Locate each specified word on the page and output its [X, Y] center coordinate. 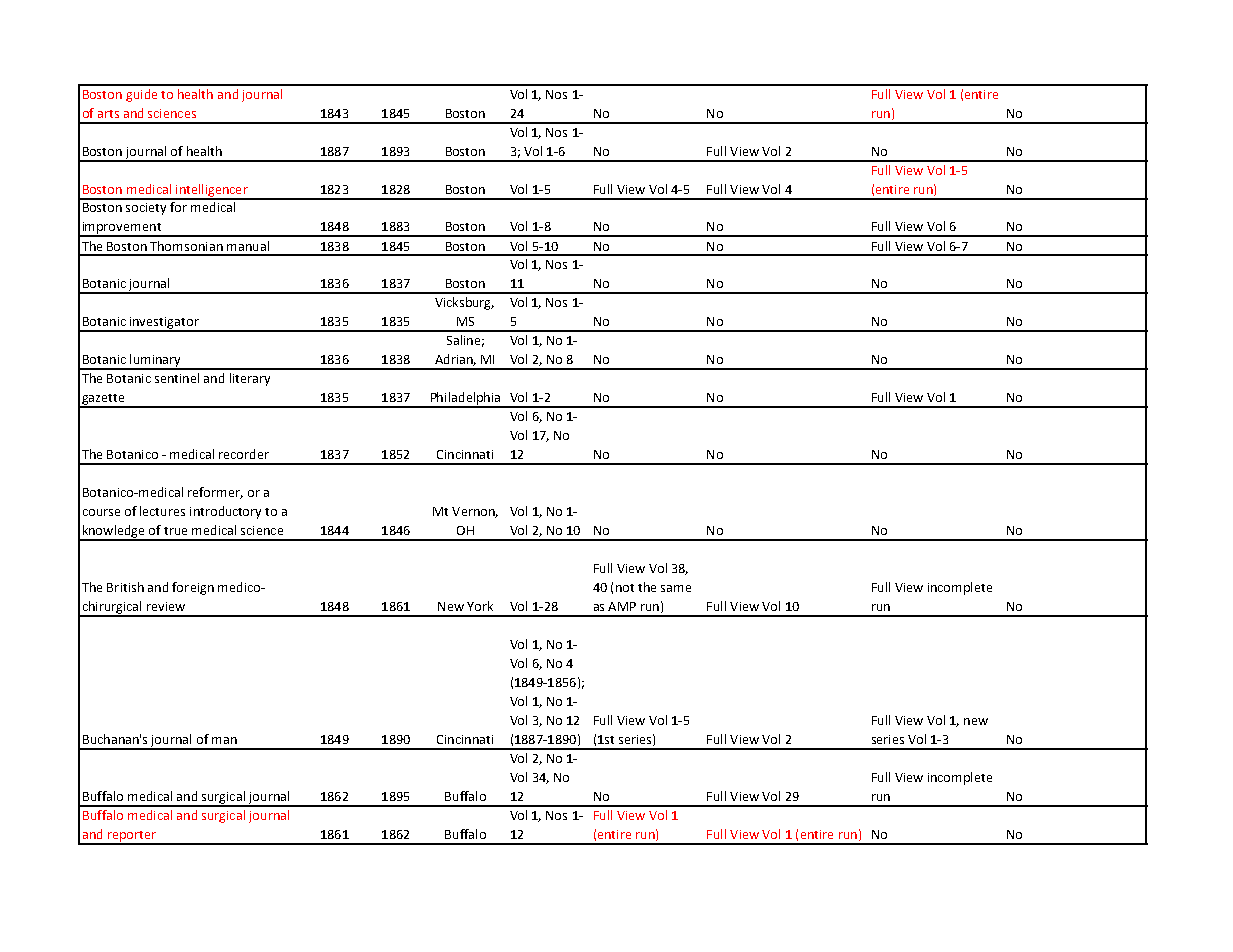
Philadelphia [465, 399]
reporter [131, 837]
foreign [193, 588]
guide [141, 95]
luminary [155, 361]
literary [250, 379]
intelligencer [212, 191]
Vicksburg [464, 303]
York [480, 606]
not [625, 588]
